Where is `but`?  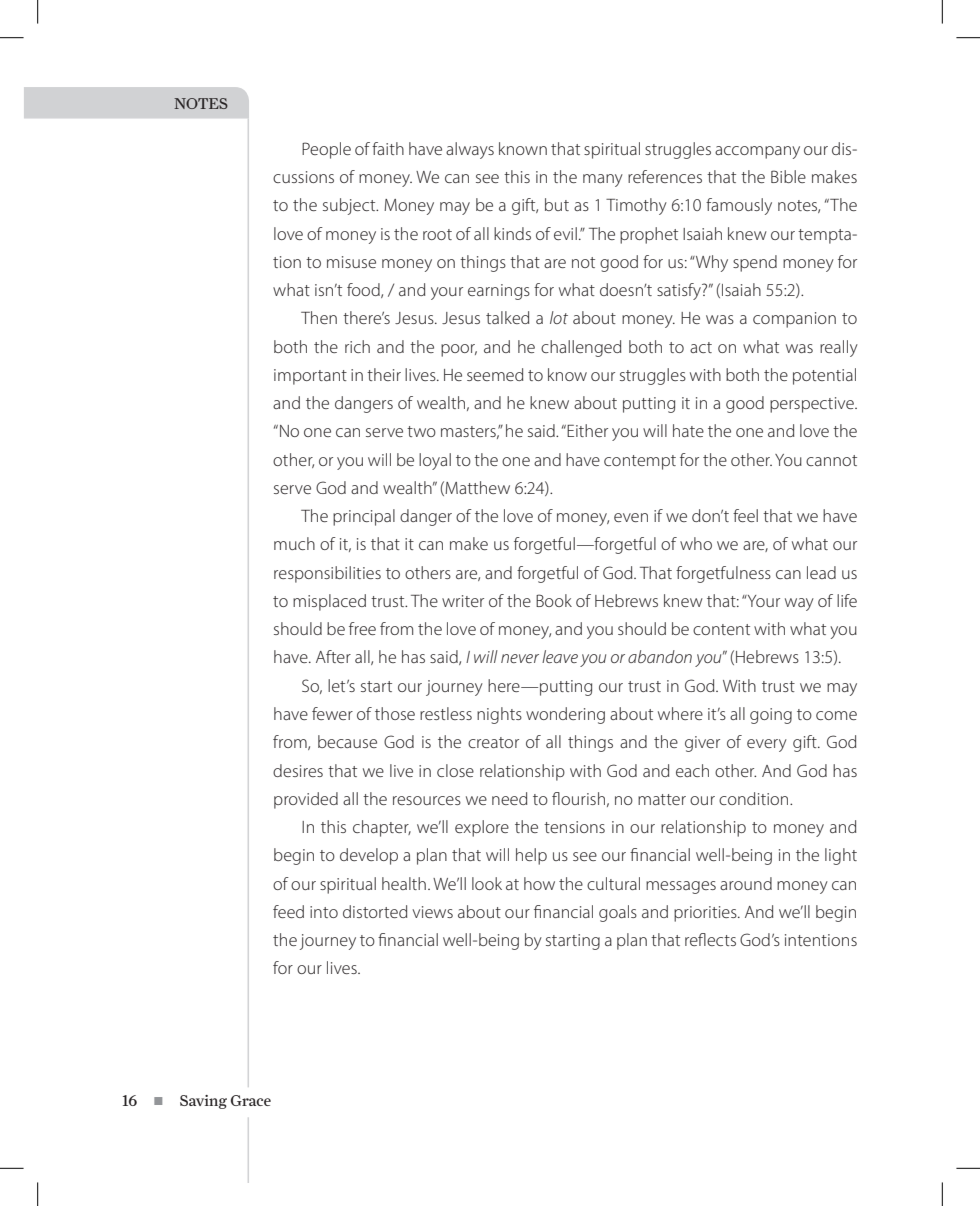
but is located at coordinates (557, 204).
